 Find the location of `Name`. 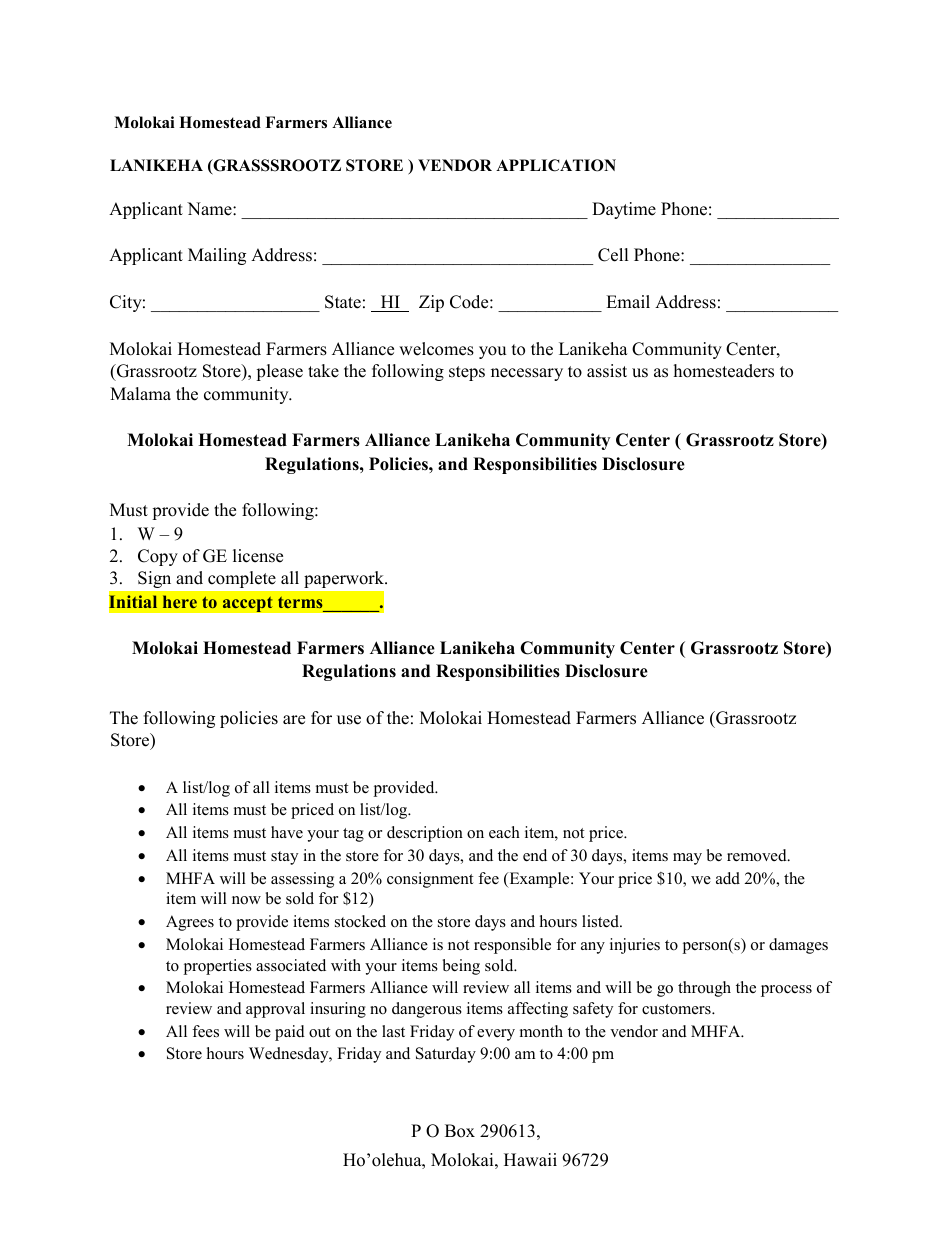

Name is located at coordinates (210, 209).
